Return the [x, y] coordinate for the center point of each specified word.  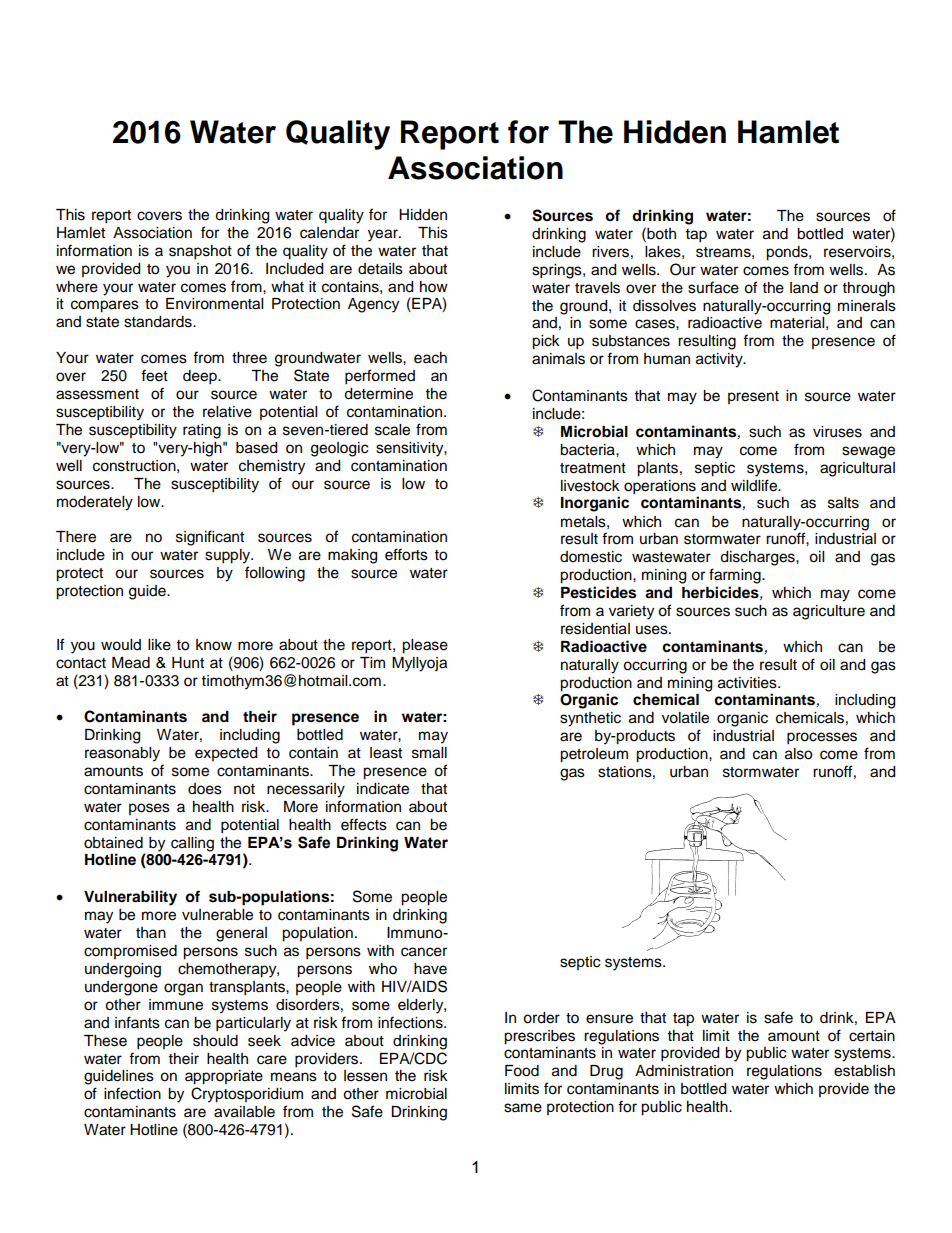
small [429, 753]
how [434, 287]
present [753, 397]
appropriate [224, 1077]
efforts [406, 554]
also [798, 754]
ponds [788, 253]
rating [202, 431]
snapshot [200, 252]
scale [392, 430]
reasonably [122, 754]
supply [229, 556]
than [151, 932]
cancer [424, 952]
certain [872, 1036]
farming [736, 576]
